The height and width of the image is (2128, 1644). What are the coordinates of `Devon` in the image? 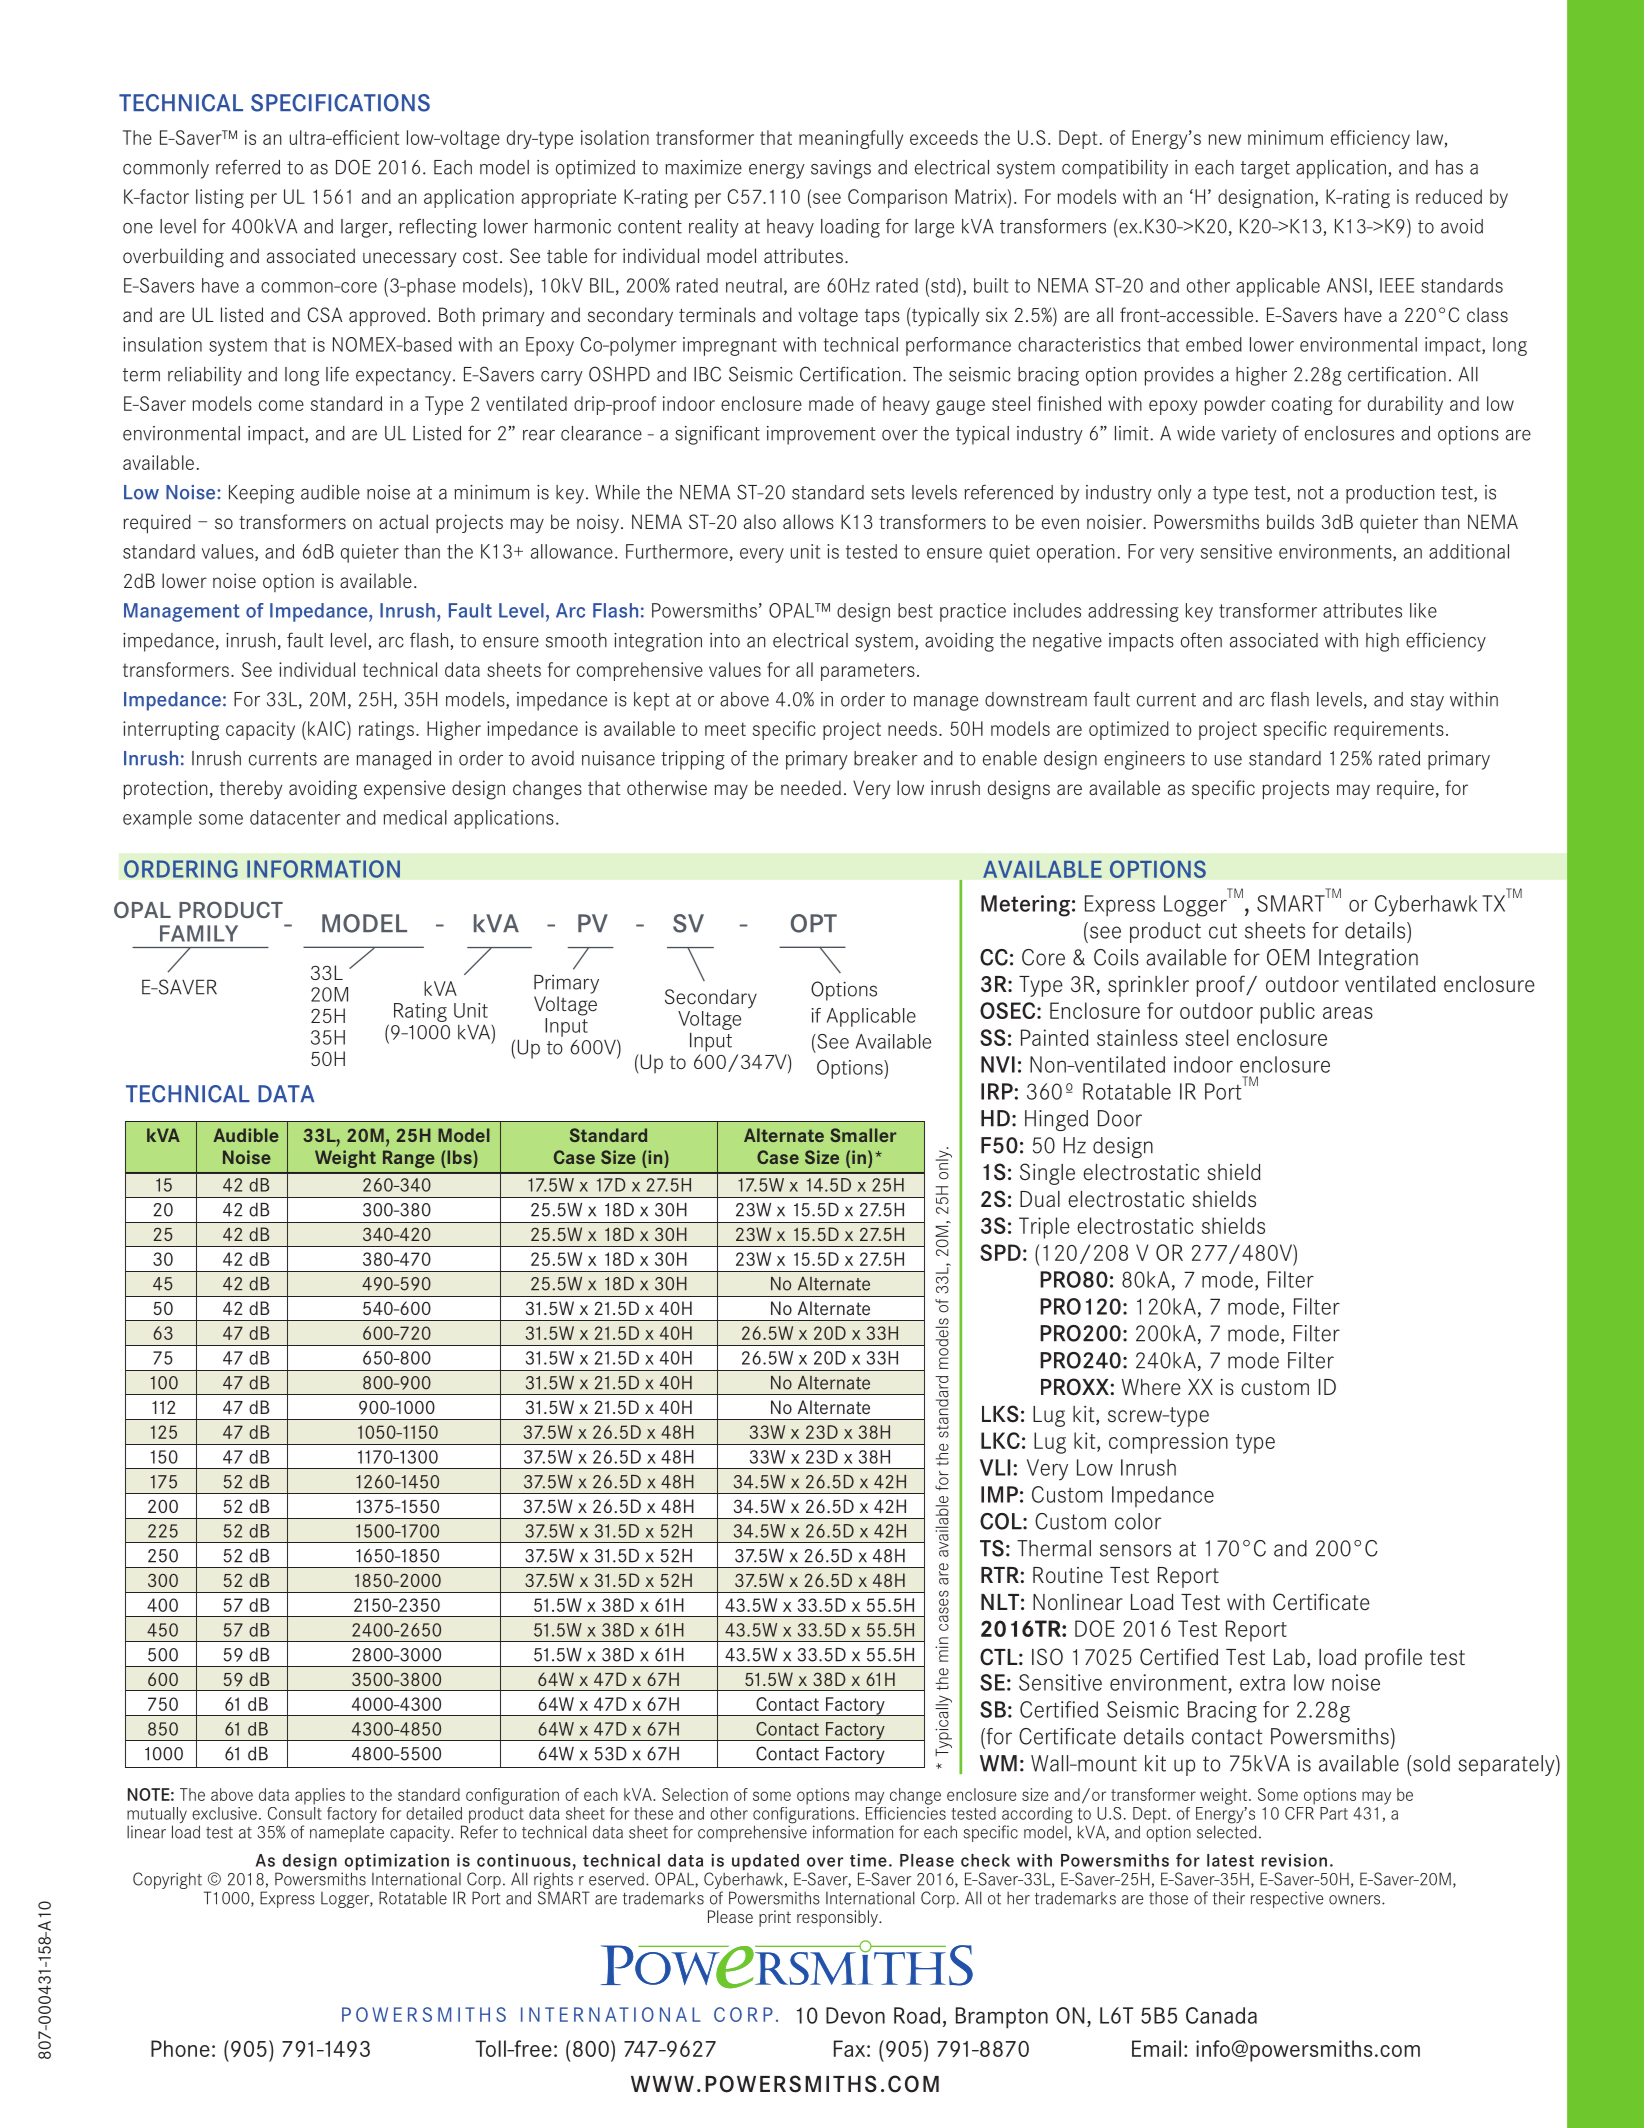 It's located at (855, 2015).
